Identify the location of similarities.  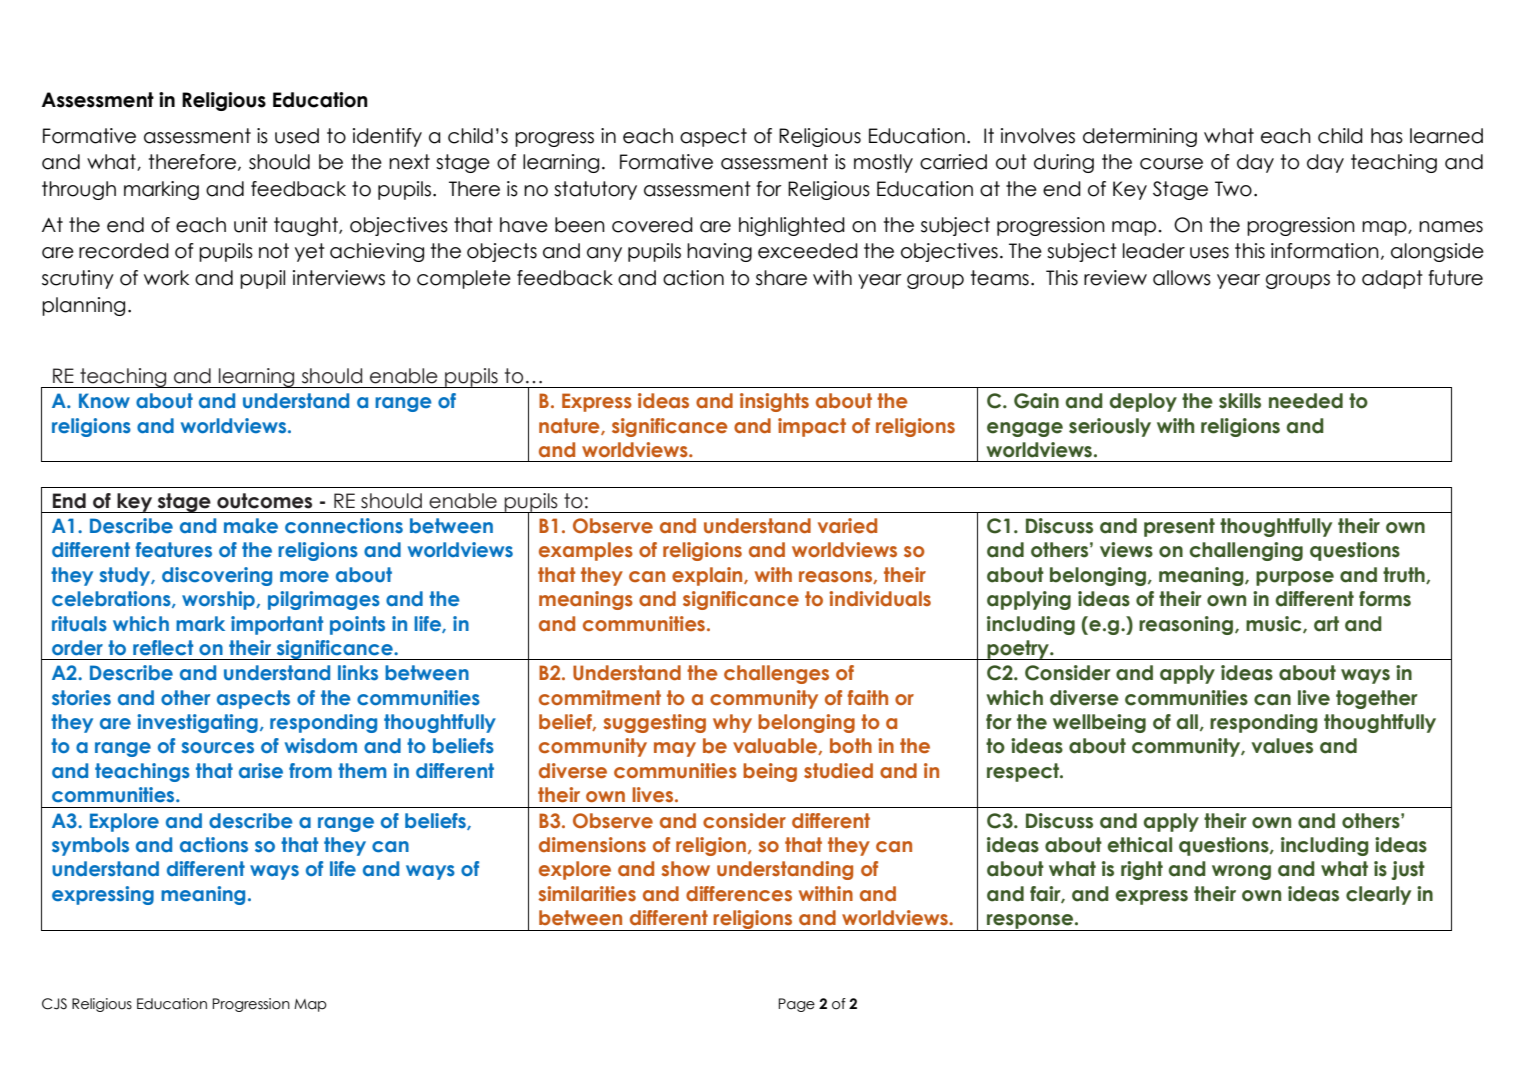
(587, 894).
